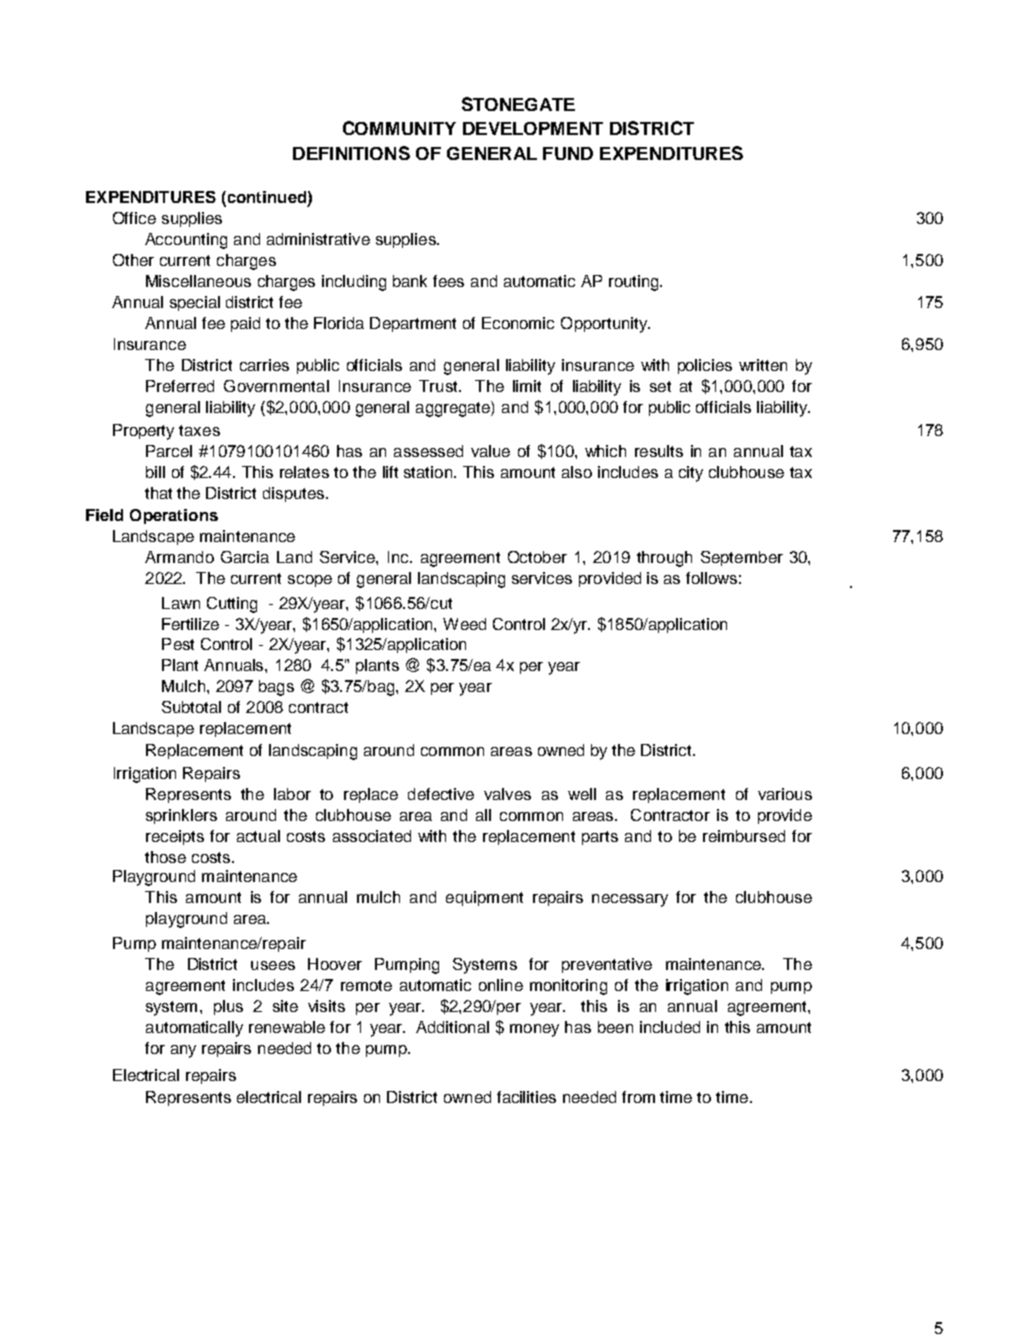  I want to click on Lawn, so click(181, 603).
